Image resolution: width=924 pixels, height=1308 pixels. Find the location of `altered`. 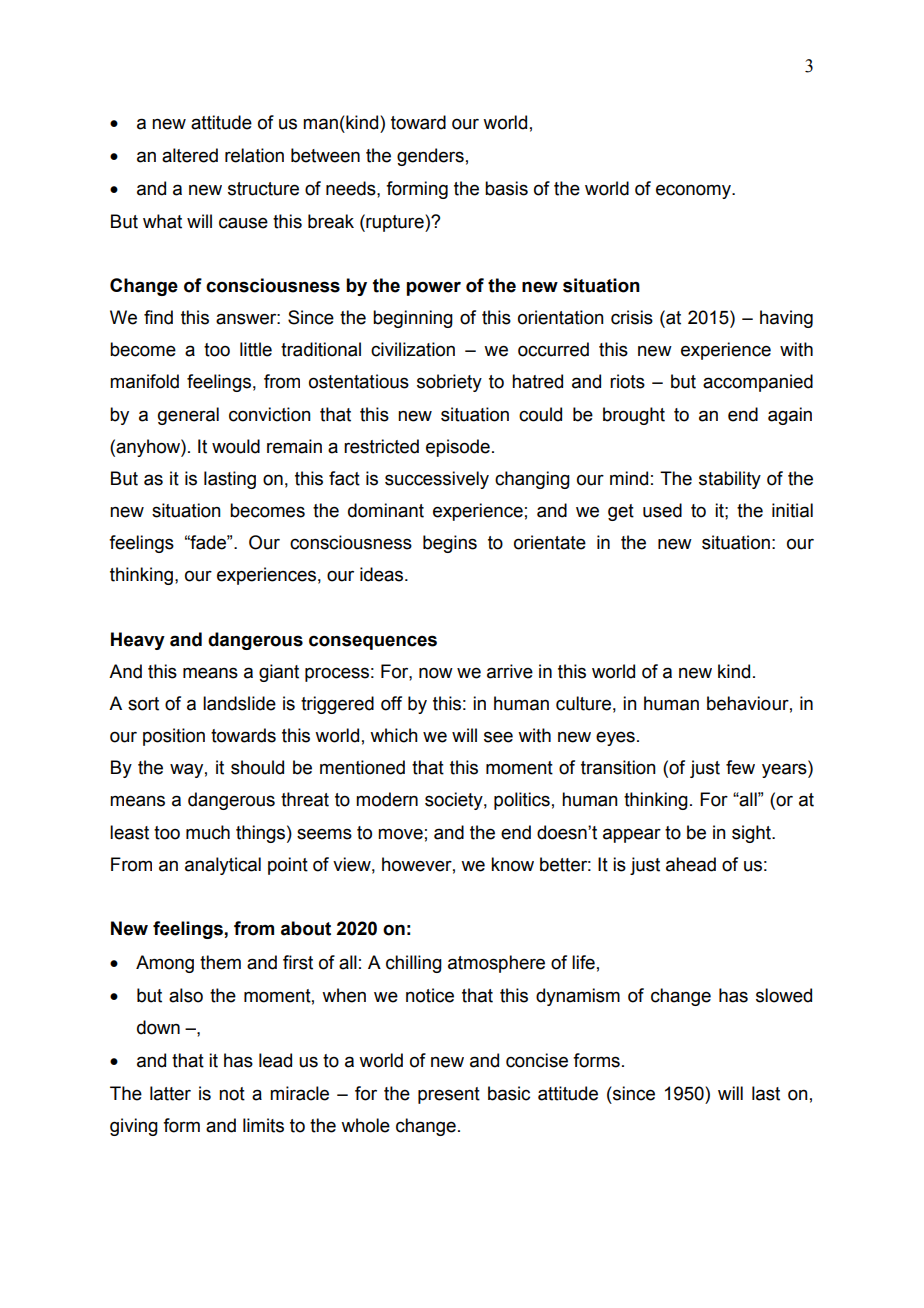

altered is located at coordinates (190, 155).
